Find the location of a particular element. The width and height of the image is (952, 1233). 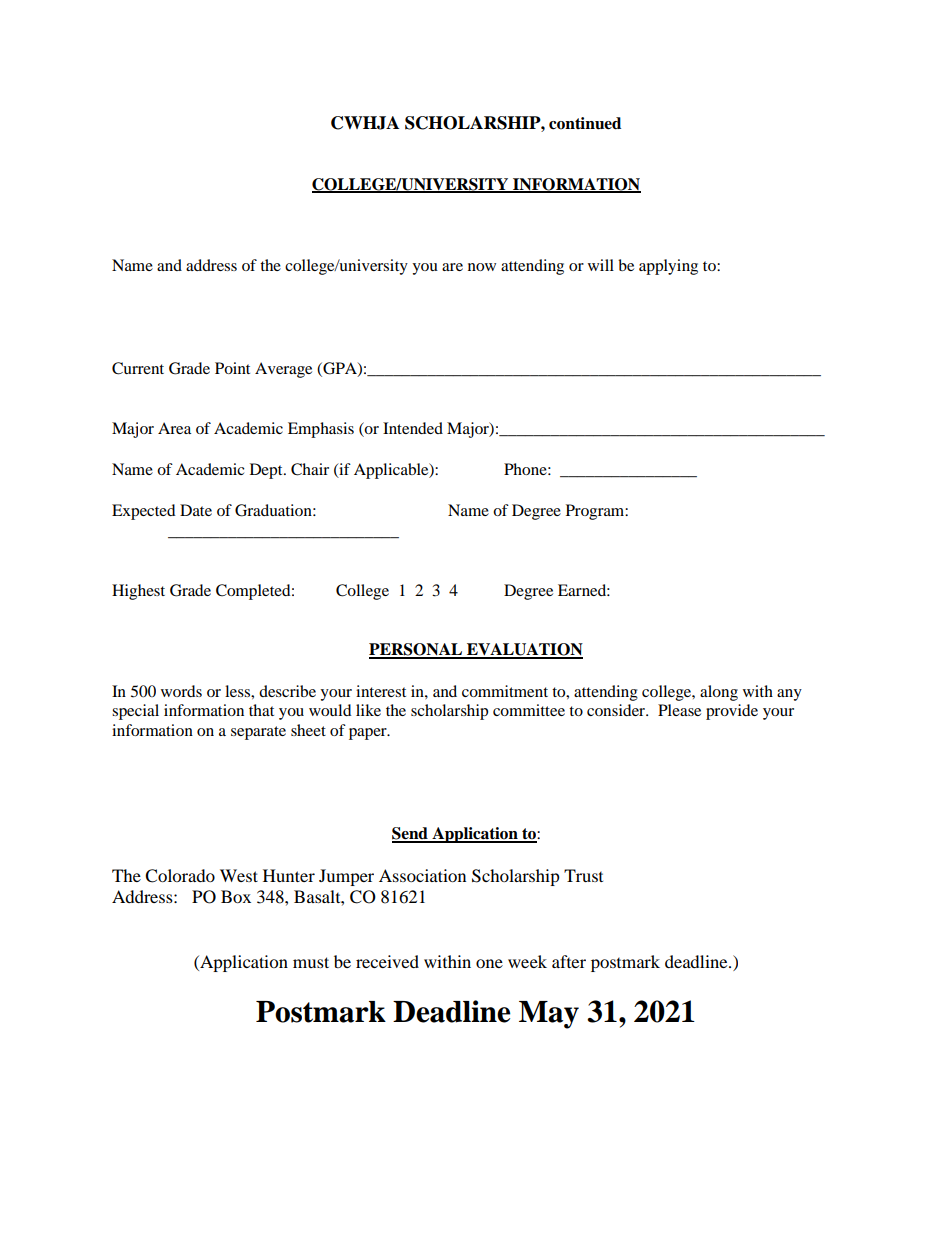

Intended is located at coordinates (413, 428).
